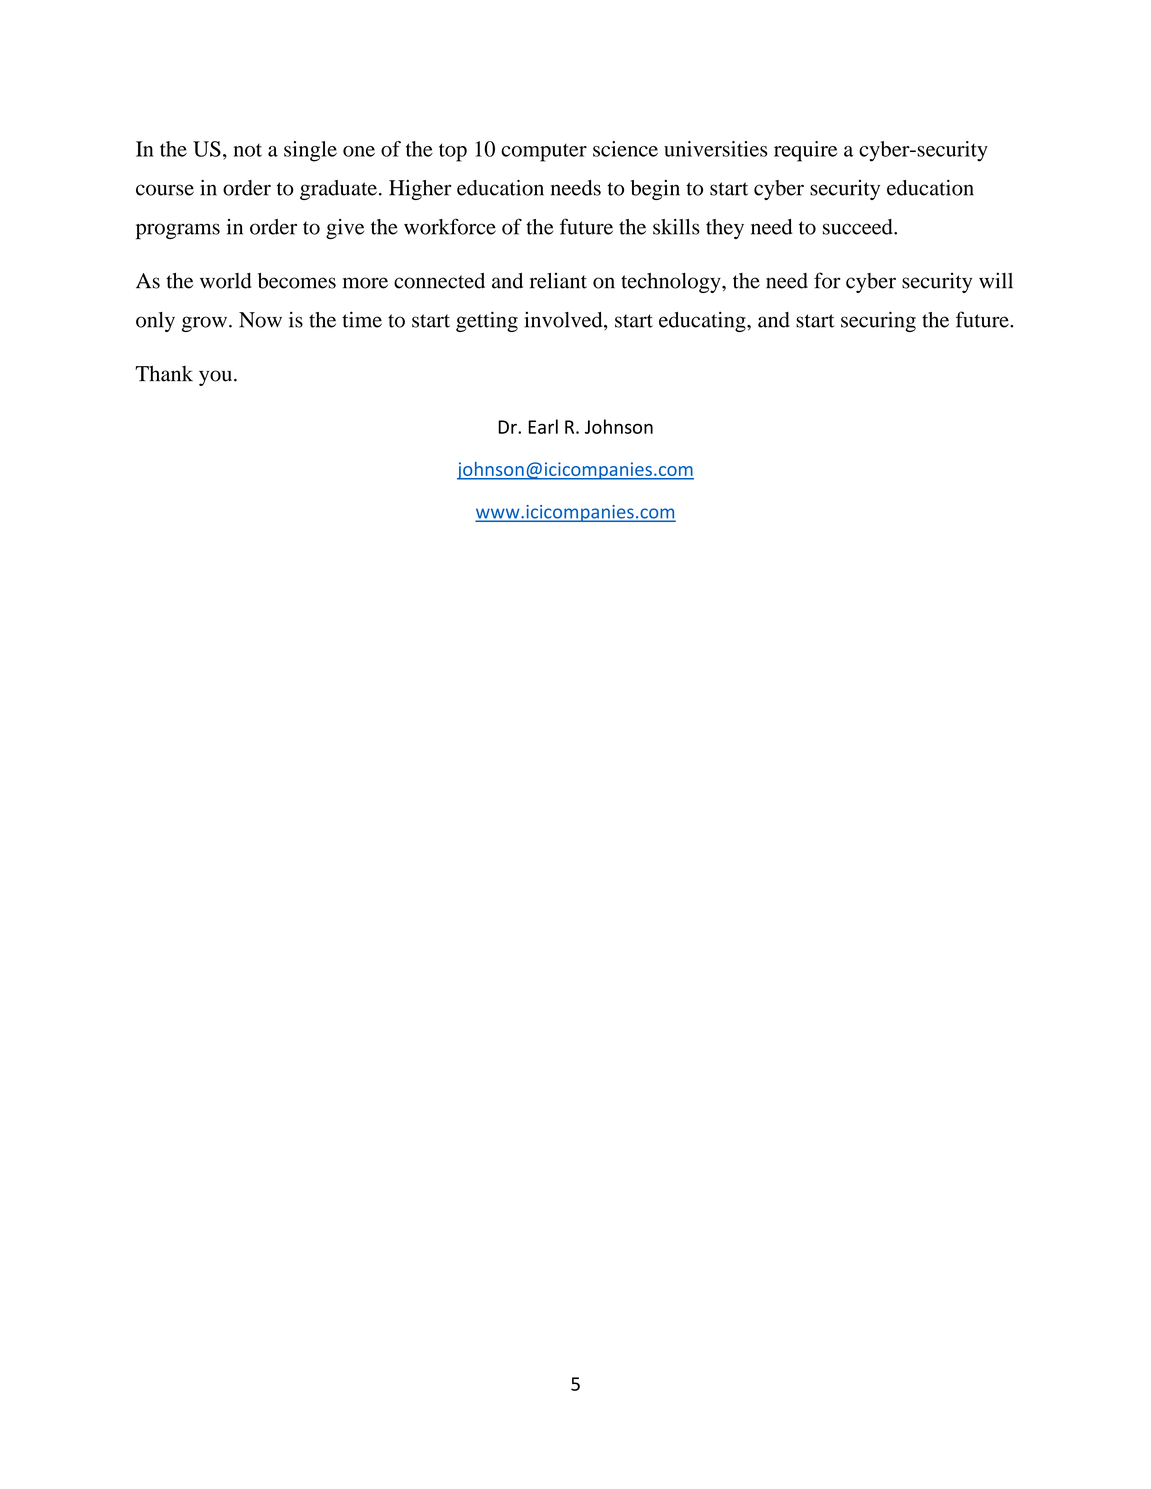 The width and height of the image is (1151, 1489). I want to click on educating, so click(703, 322).
